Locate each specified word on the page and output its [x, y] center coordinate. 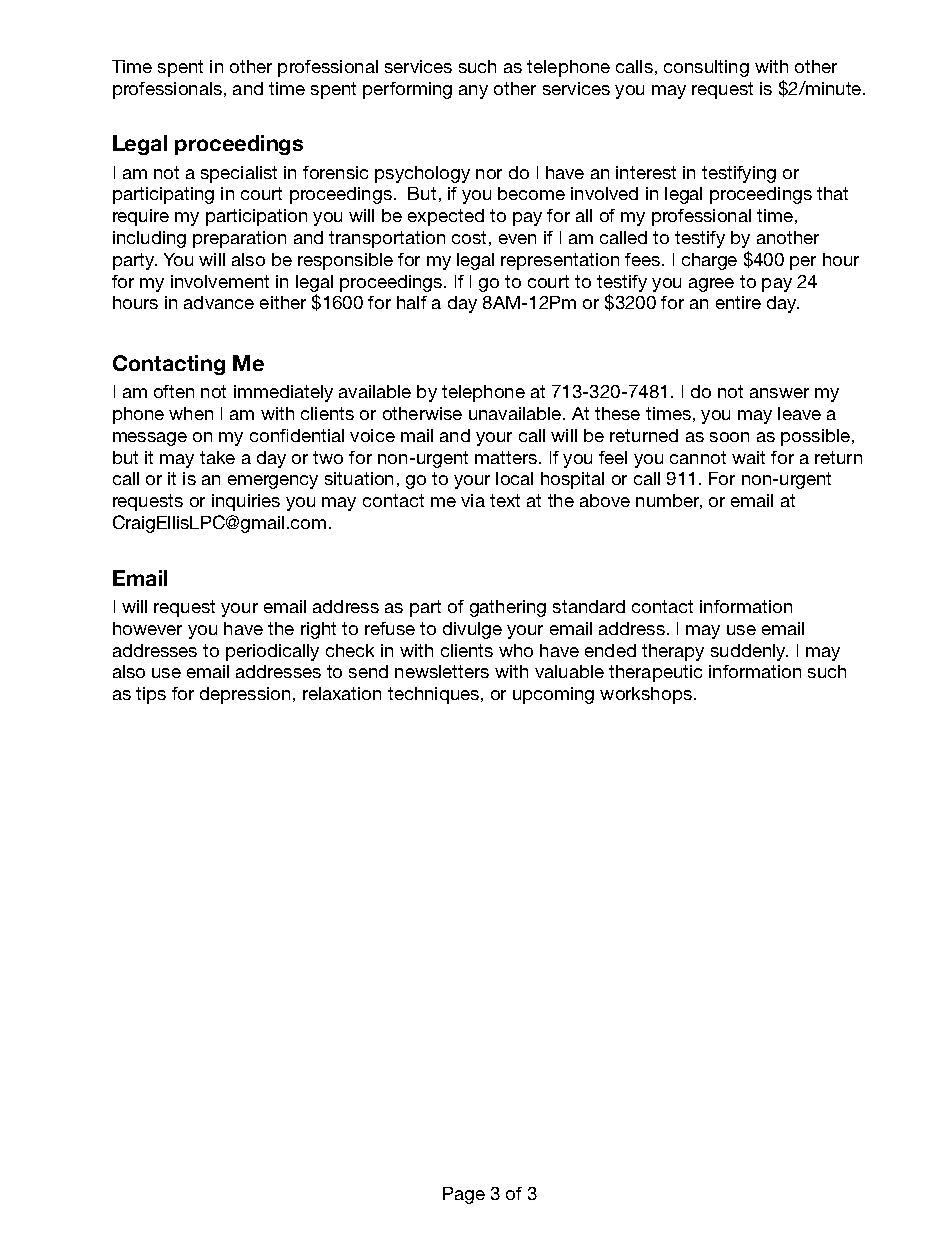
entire [738, 302]
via [473, 500]
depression [245, 695]
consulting [706, 68]
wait [748, 457]
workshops [646, 695]
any [473, 92]
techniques [435, 695]
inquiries [246, 502]
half [412, 302]
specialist [239, 174]
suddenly [749, 652]
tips [151, 695]
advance [219, 302]
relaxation [342, 693]
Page [464, 1195]
